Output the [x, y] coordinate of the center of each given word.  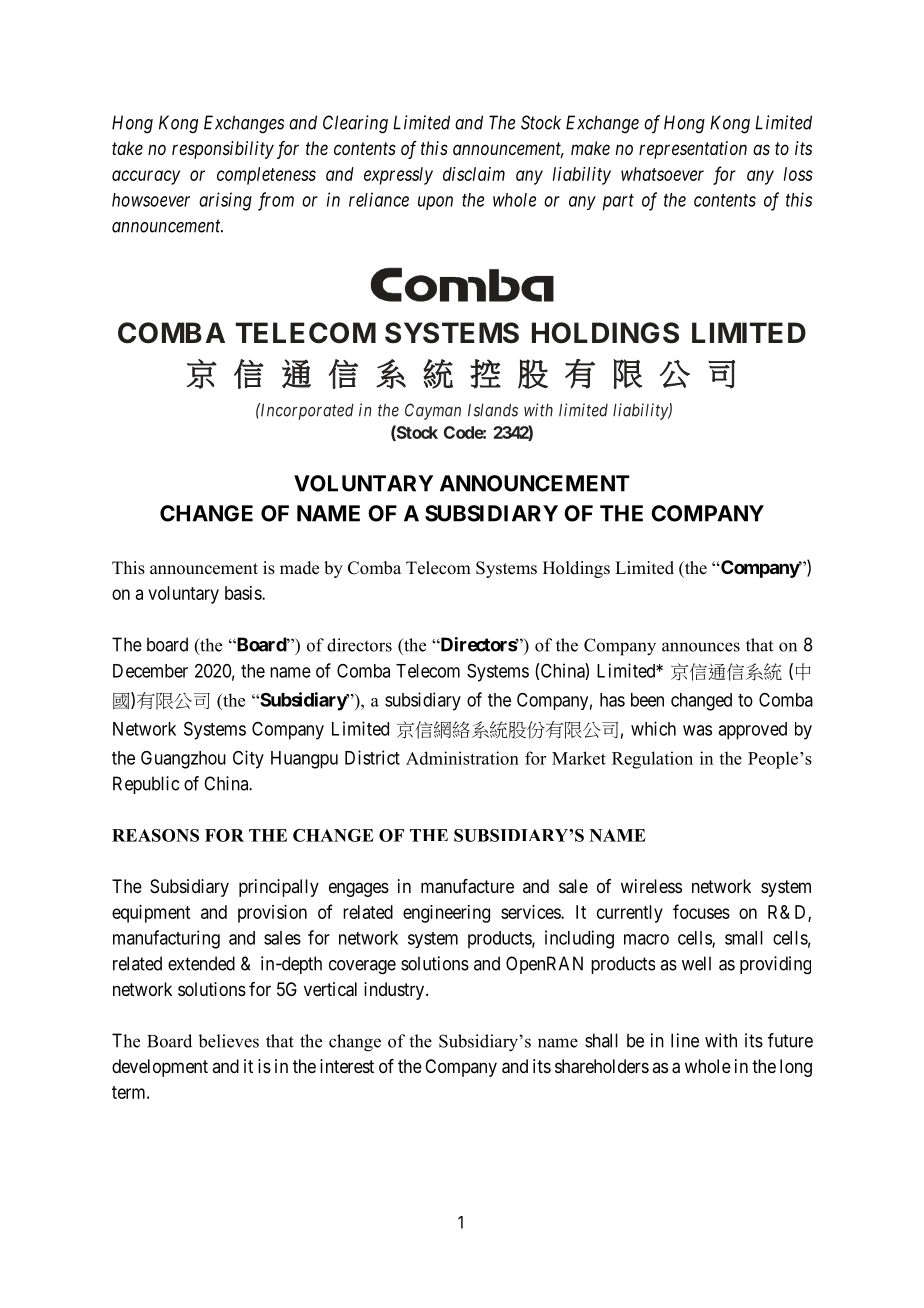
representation [693, 150]
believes [228, 1041]
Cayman [433, 411]
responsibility [223, 150]
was [697, 730]
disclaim [474, 174]
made [299, 568]
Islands [493, 410]
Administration [462, 758]
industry [395, 991]
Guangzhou [183, 759]
